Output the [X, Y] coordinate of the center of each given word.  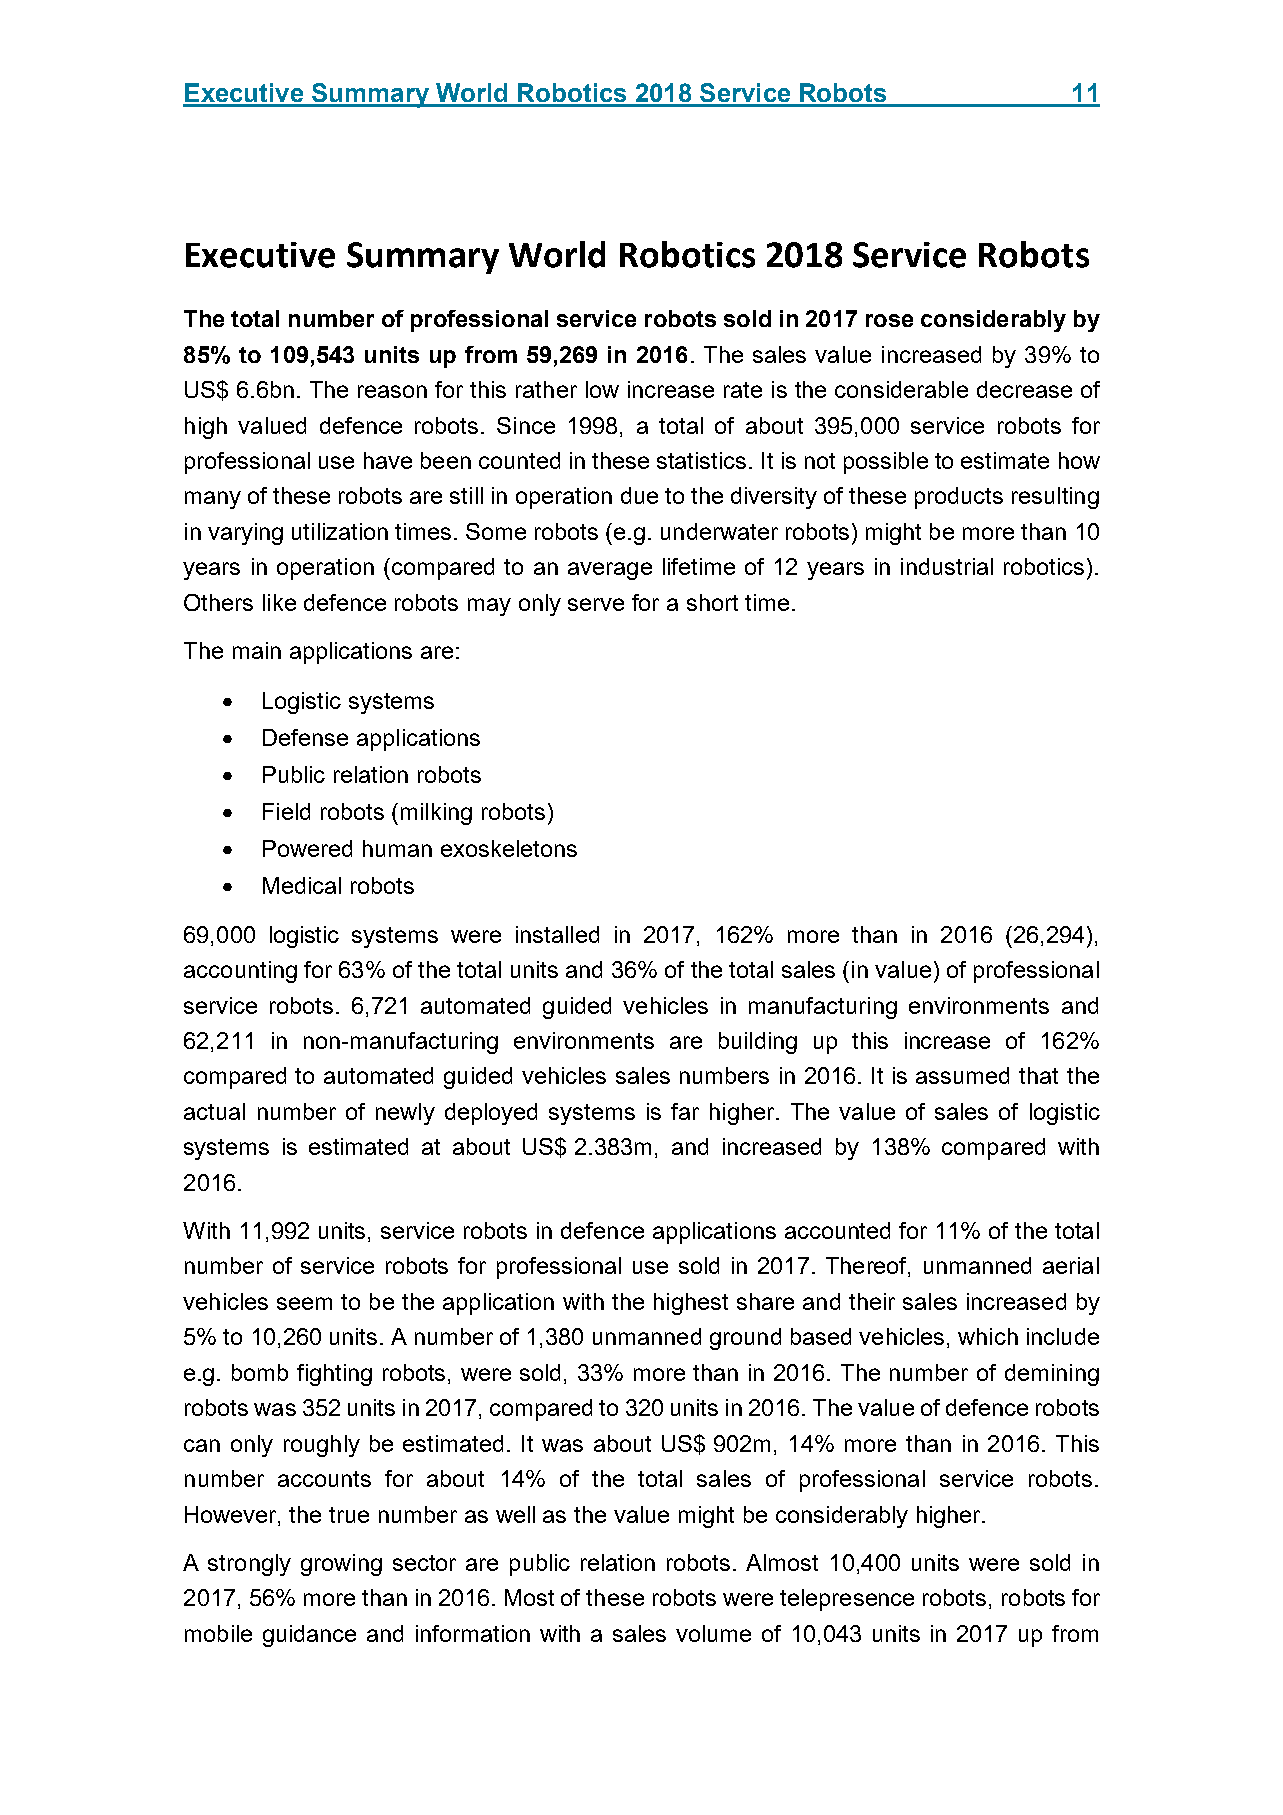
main [257, 650]
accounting [240, 972]
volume [713, 1633]
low [602, 389]
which [988, 1336]
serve [596, 604]
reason [392, 391]
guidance [309, 1636]
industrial [947, 566]
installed [557, 934]
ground [745, 1339]
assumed [962, 1075]
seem [304, 1303]
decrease [1024, 389]
